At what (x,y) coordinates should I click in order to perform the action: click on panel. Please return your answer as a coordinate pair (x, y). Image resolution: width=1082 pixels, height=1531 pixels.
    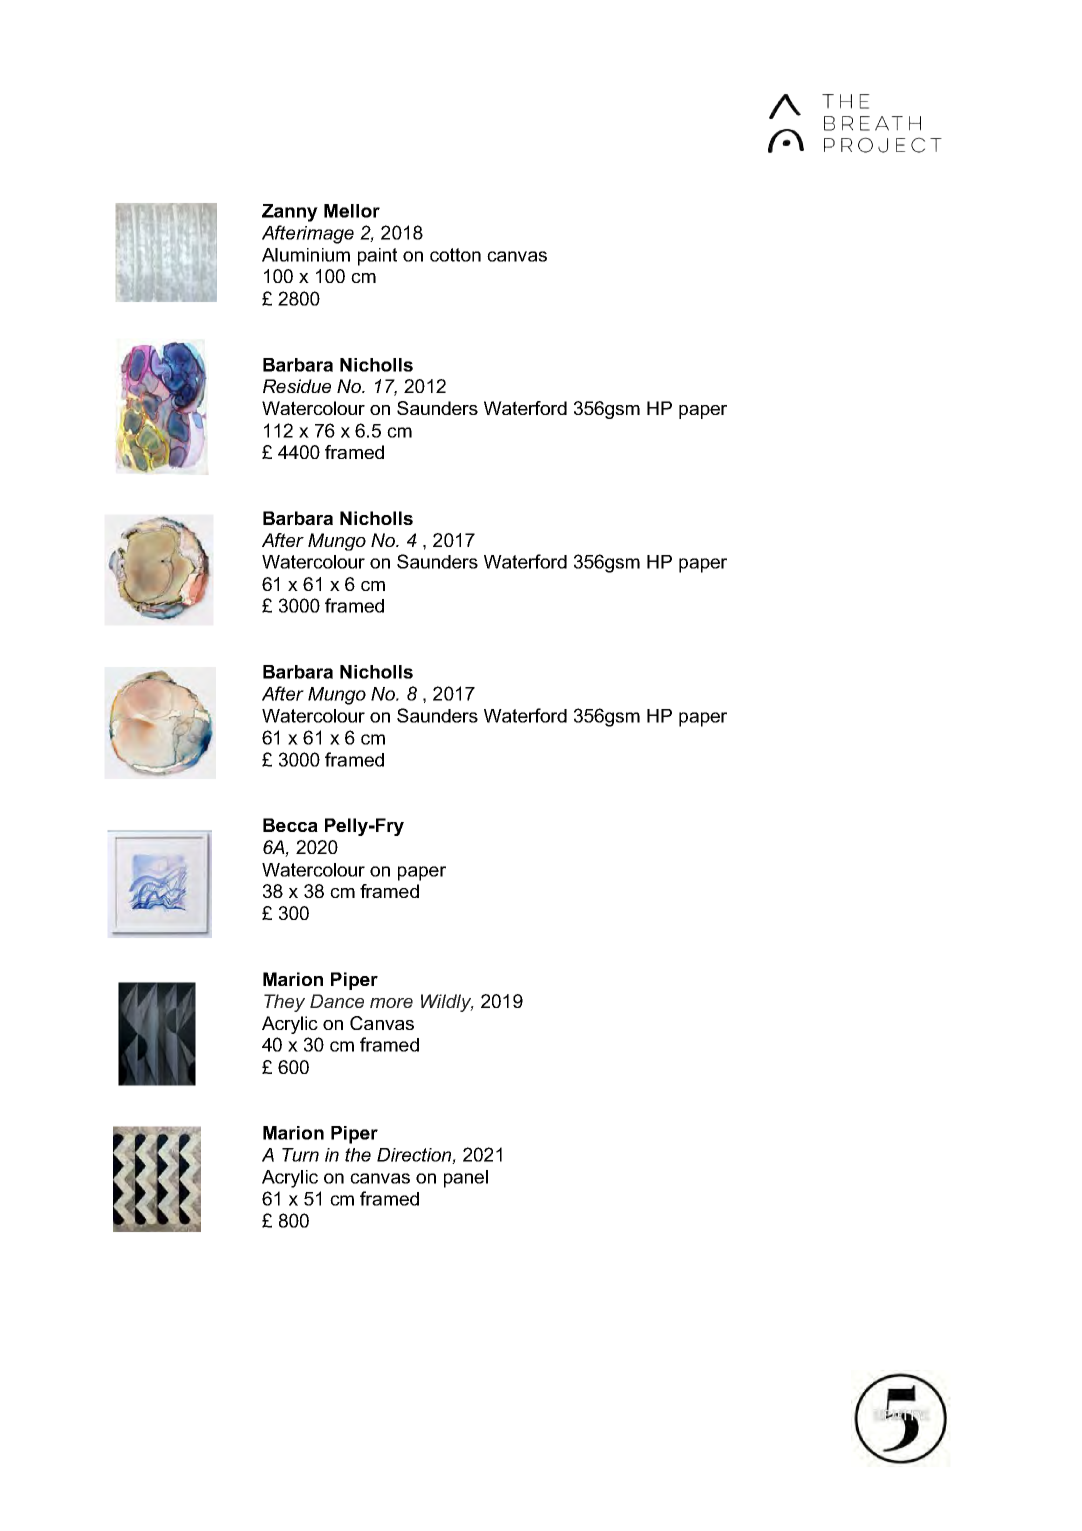
    Looking at the image, I should click on (466, 1179).
